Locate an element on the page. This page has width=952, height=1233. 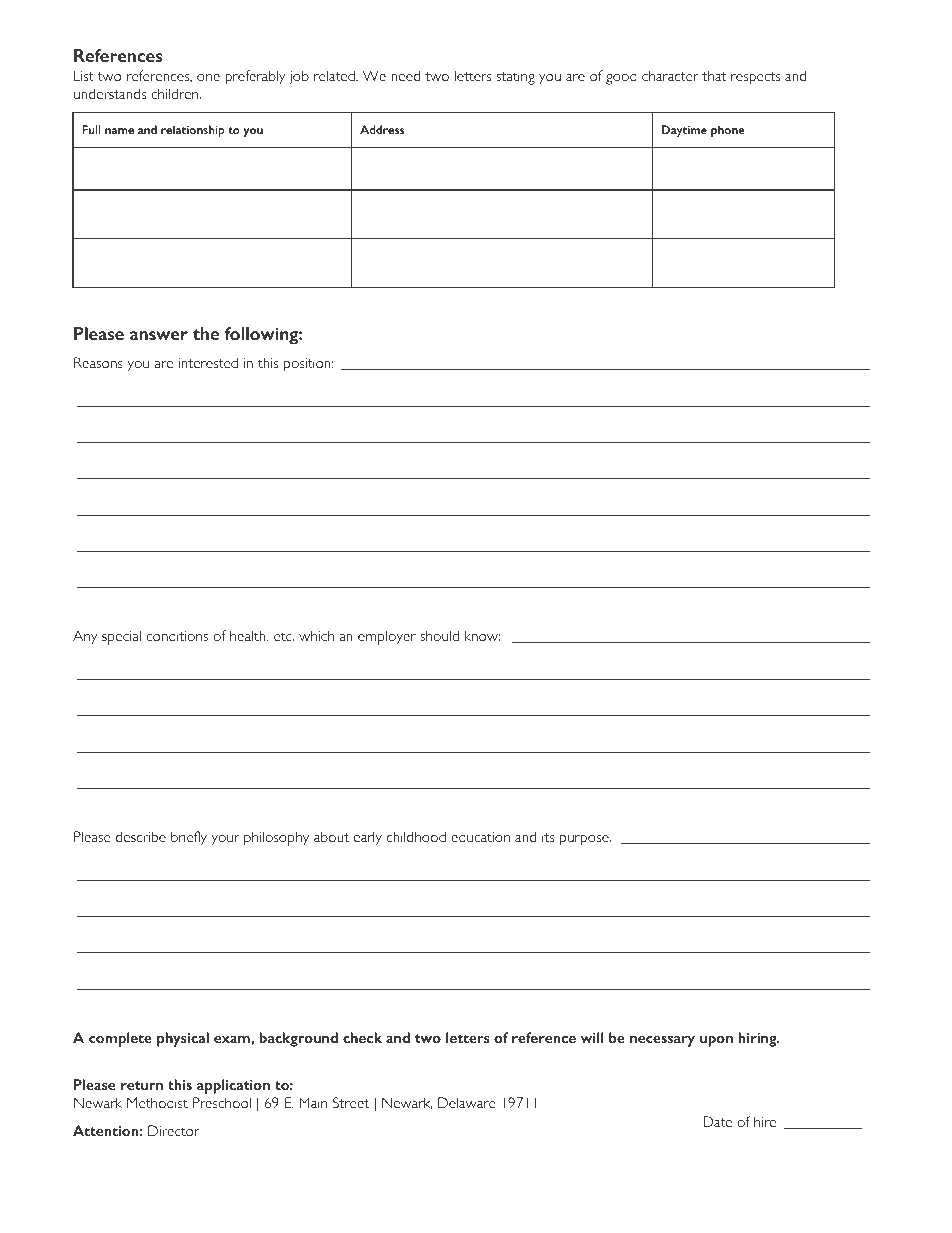
describe is located at coordinates (141, 836).
